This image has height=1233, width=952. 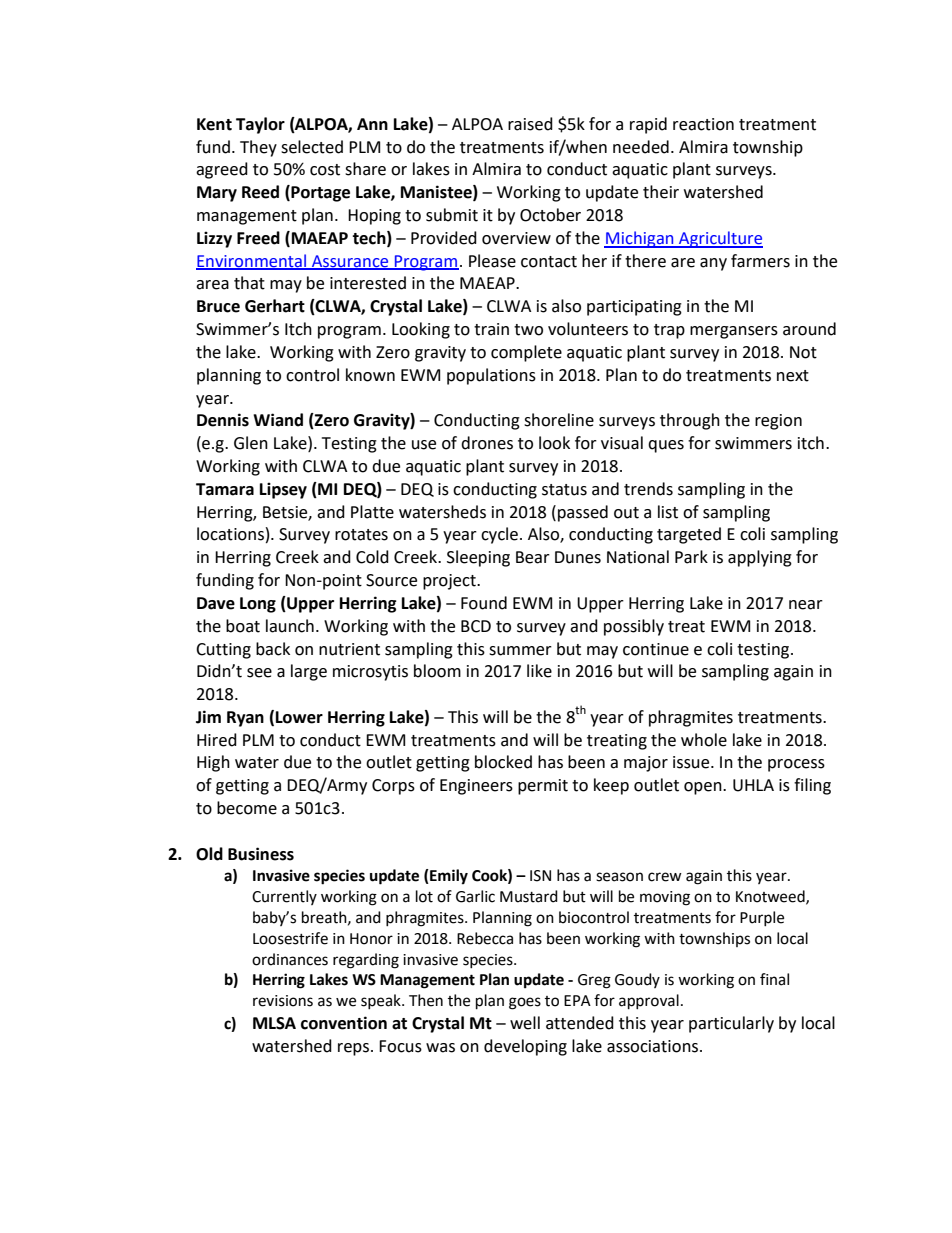 I want to click on reaction, so click(x=703, y=124).
